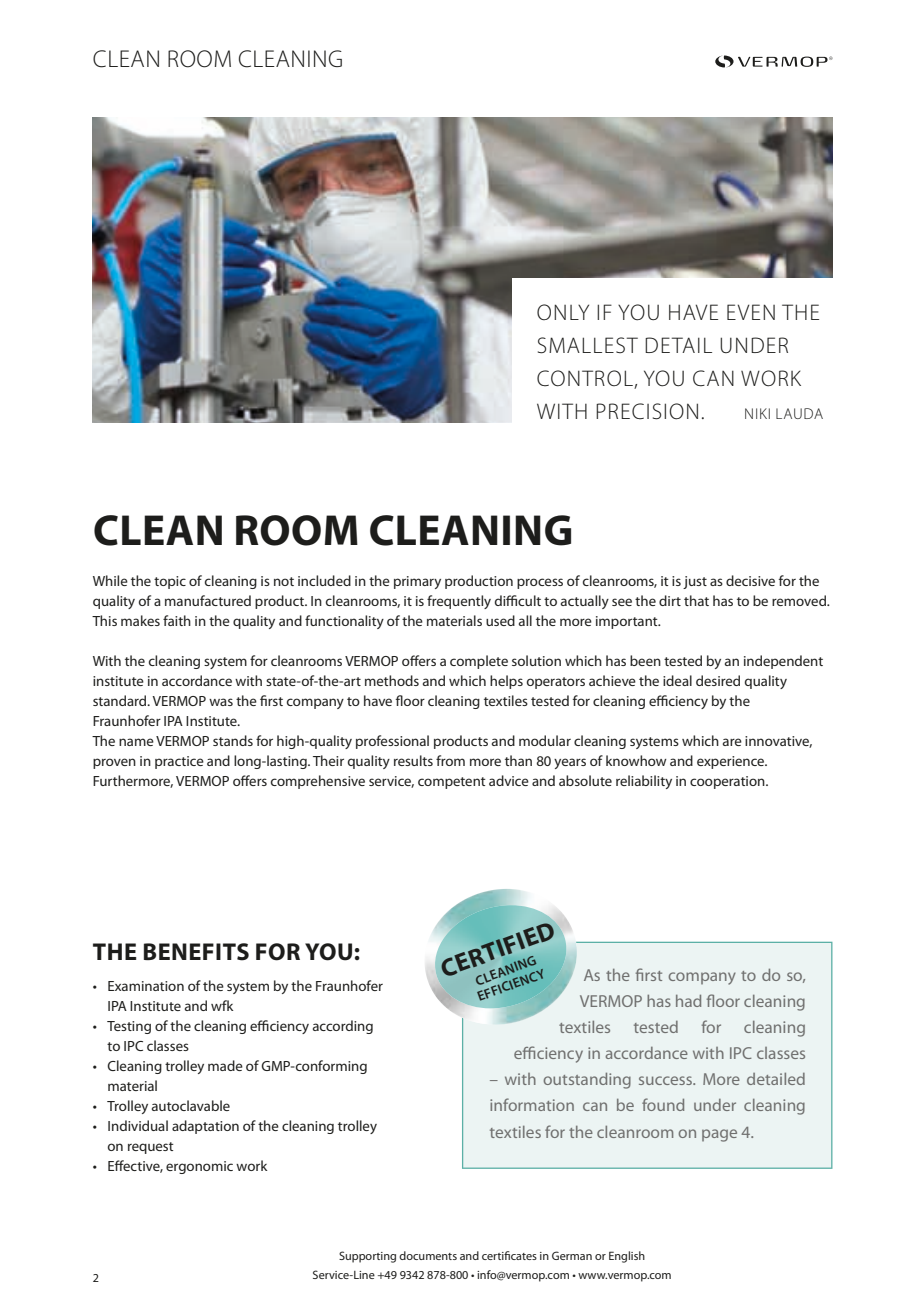  Describe the element at coordinates (563, 312) in the screenshot. I see `only` at that location.
